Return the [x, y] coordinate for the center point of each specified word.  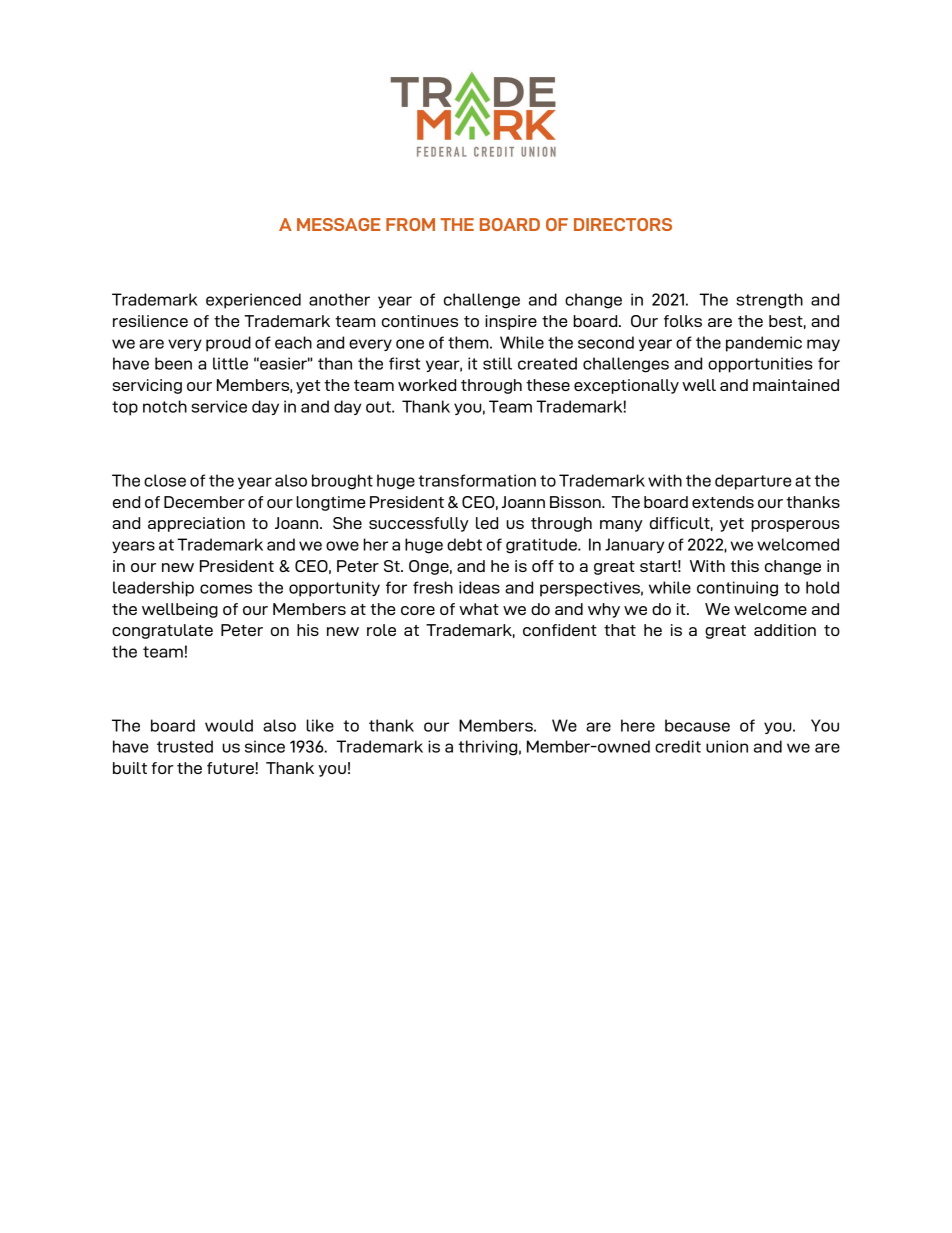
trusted [185, 746]
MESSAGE [338, 224]
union [727, 746]
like [320, 725]
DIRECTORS [623, 224]
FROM [410, 224]
